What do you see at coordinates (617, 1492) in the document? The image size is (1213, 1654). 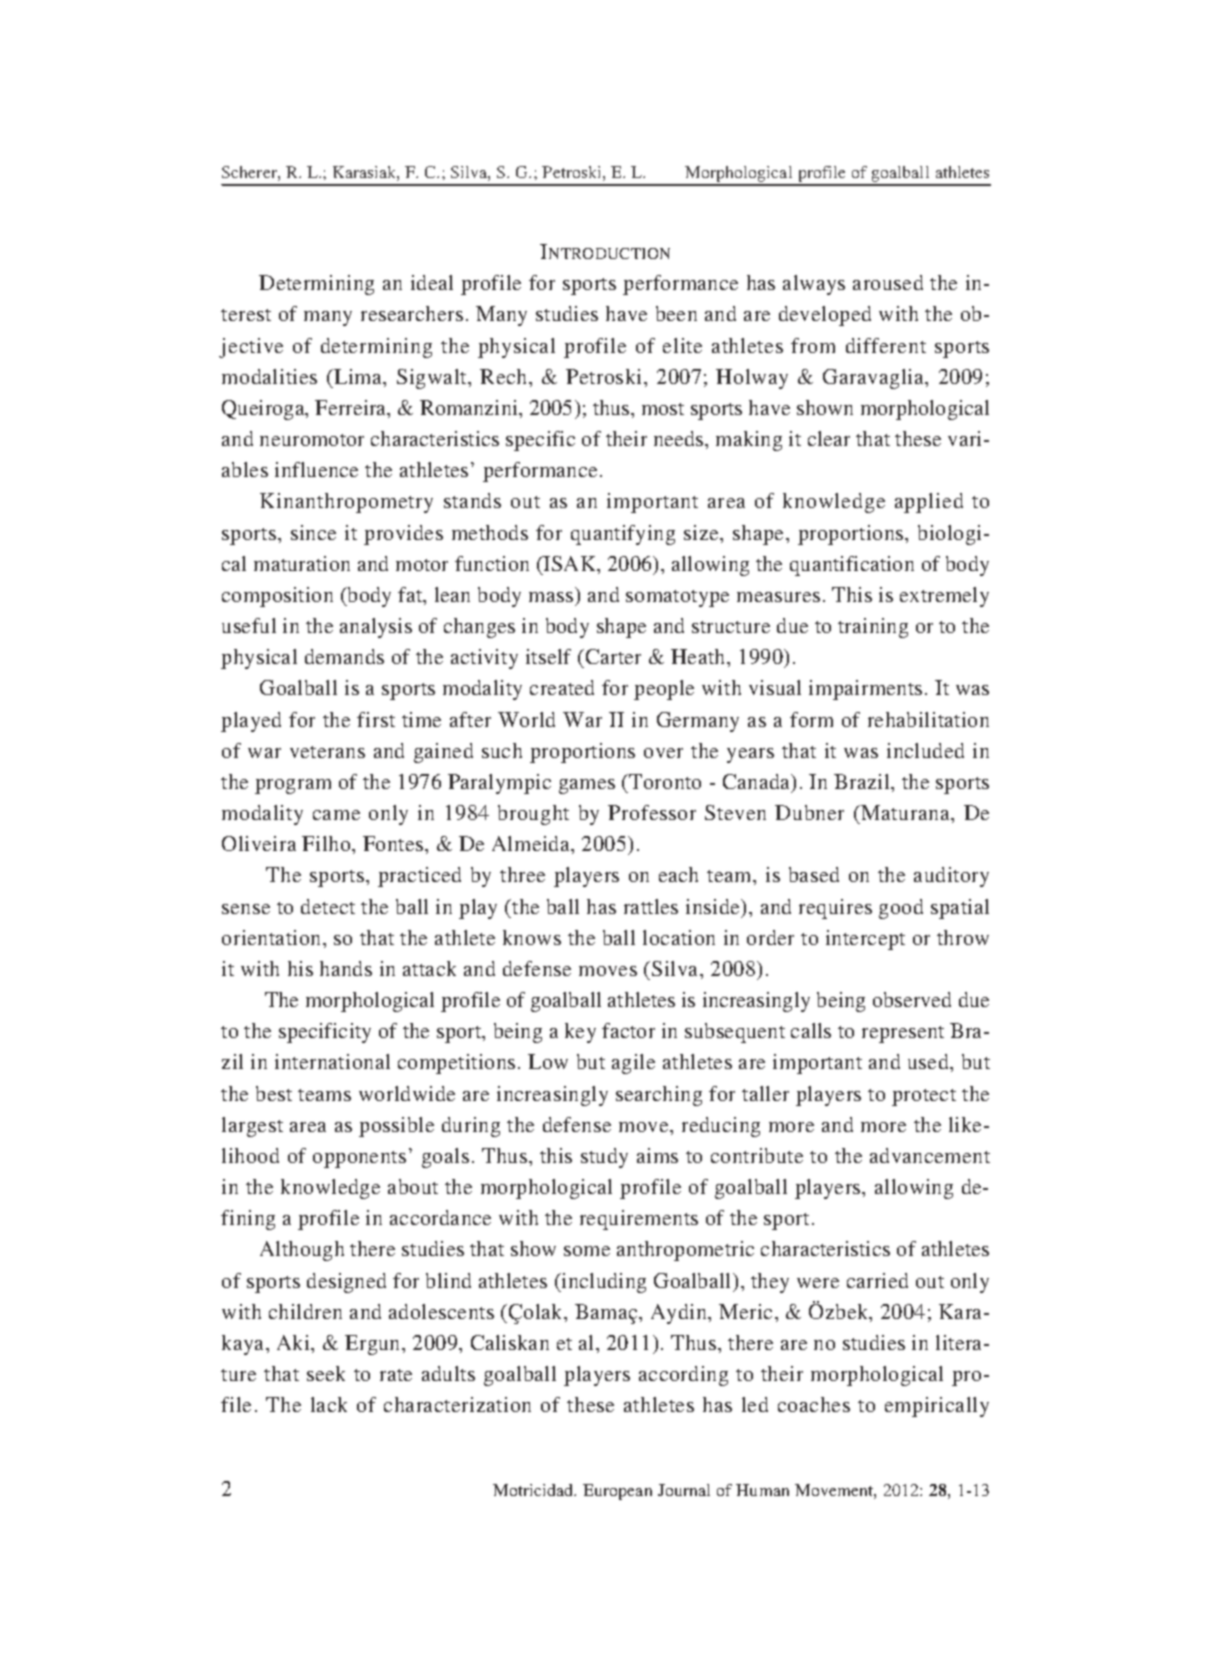 I see `European` at bounding box center [617, 1492].
